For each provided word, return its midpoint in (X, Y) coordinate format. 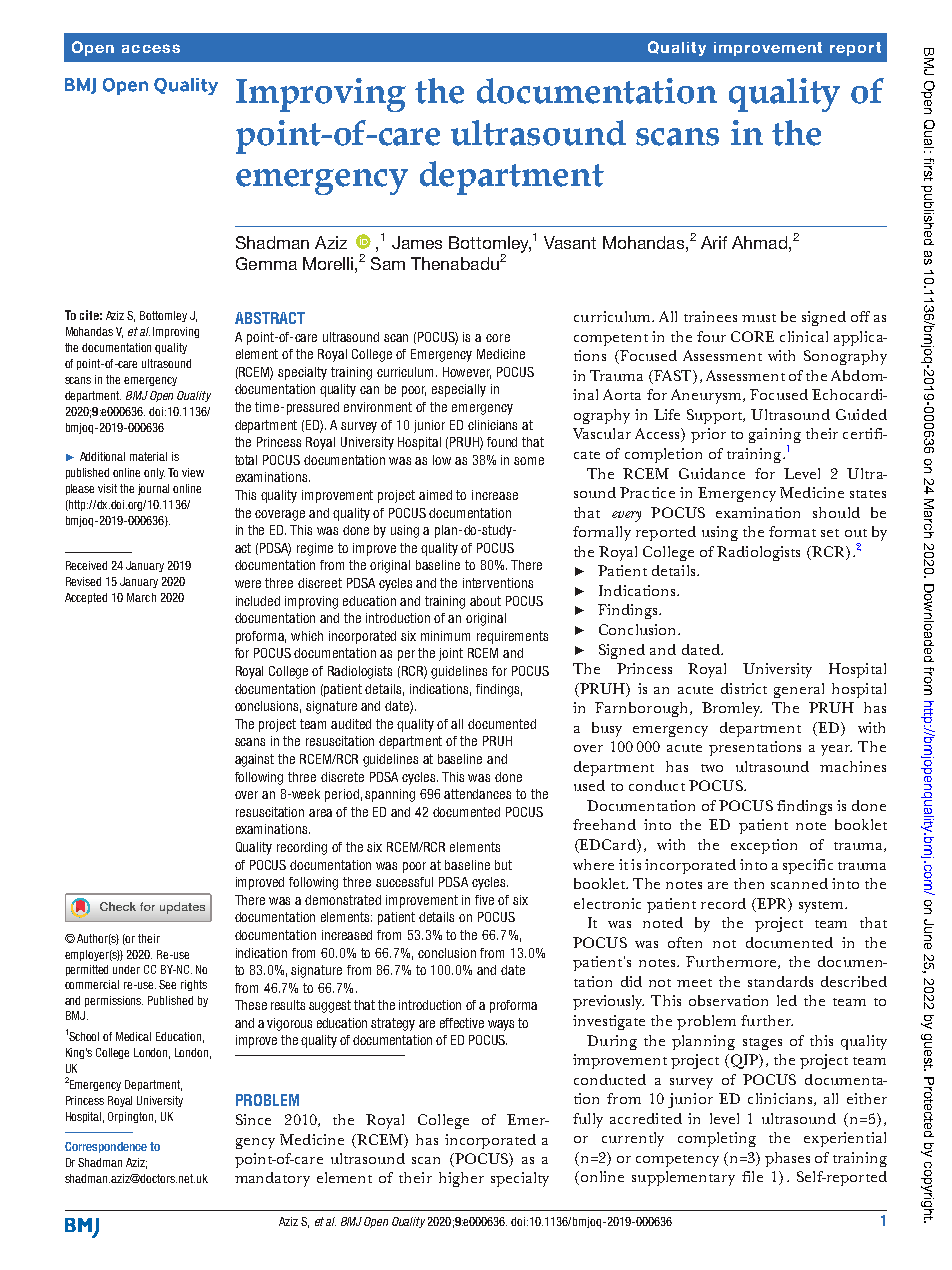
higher (461, 1179)
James (417, 242)
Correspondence (106, 1147)
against (254, 760)
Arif (714, 242)
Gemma (266, 263)
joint (451, 654)
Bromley (732, 709)
